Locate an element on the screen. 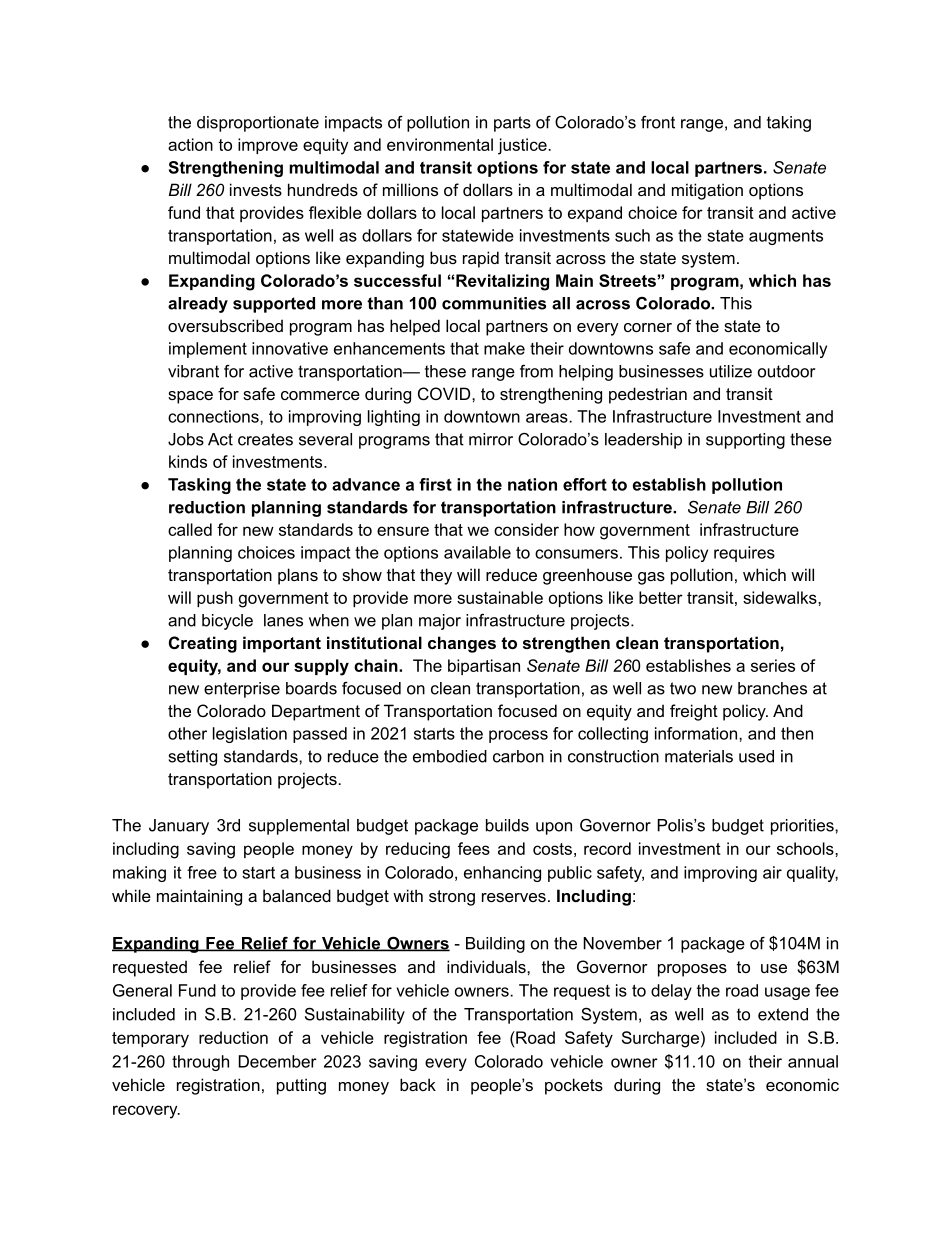  back is located at coordinates (418, 1084).
